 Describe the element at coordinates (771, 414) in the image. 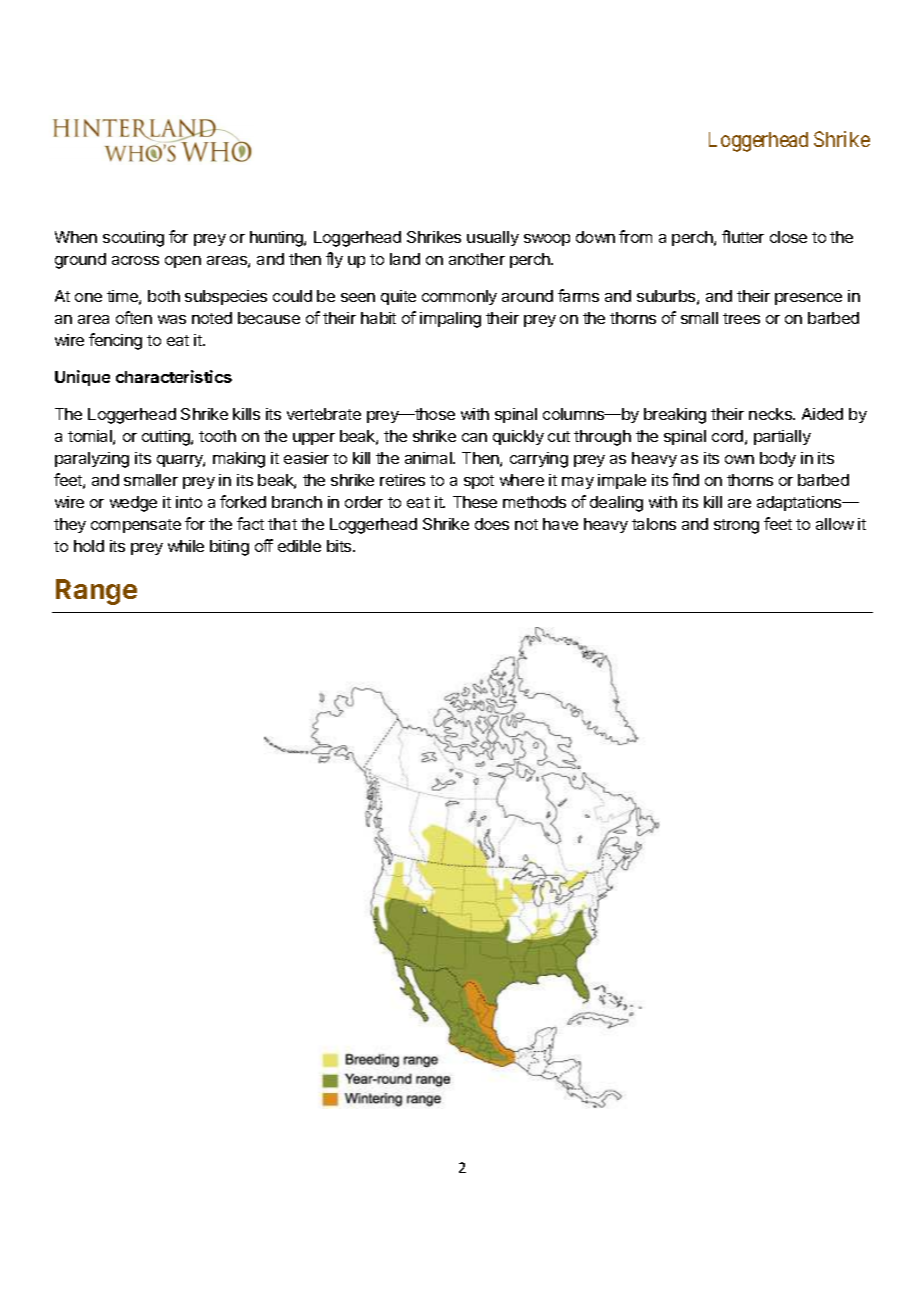

I see `necks` at that location.
